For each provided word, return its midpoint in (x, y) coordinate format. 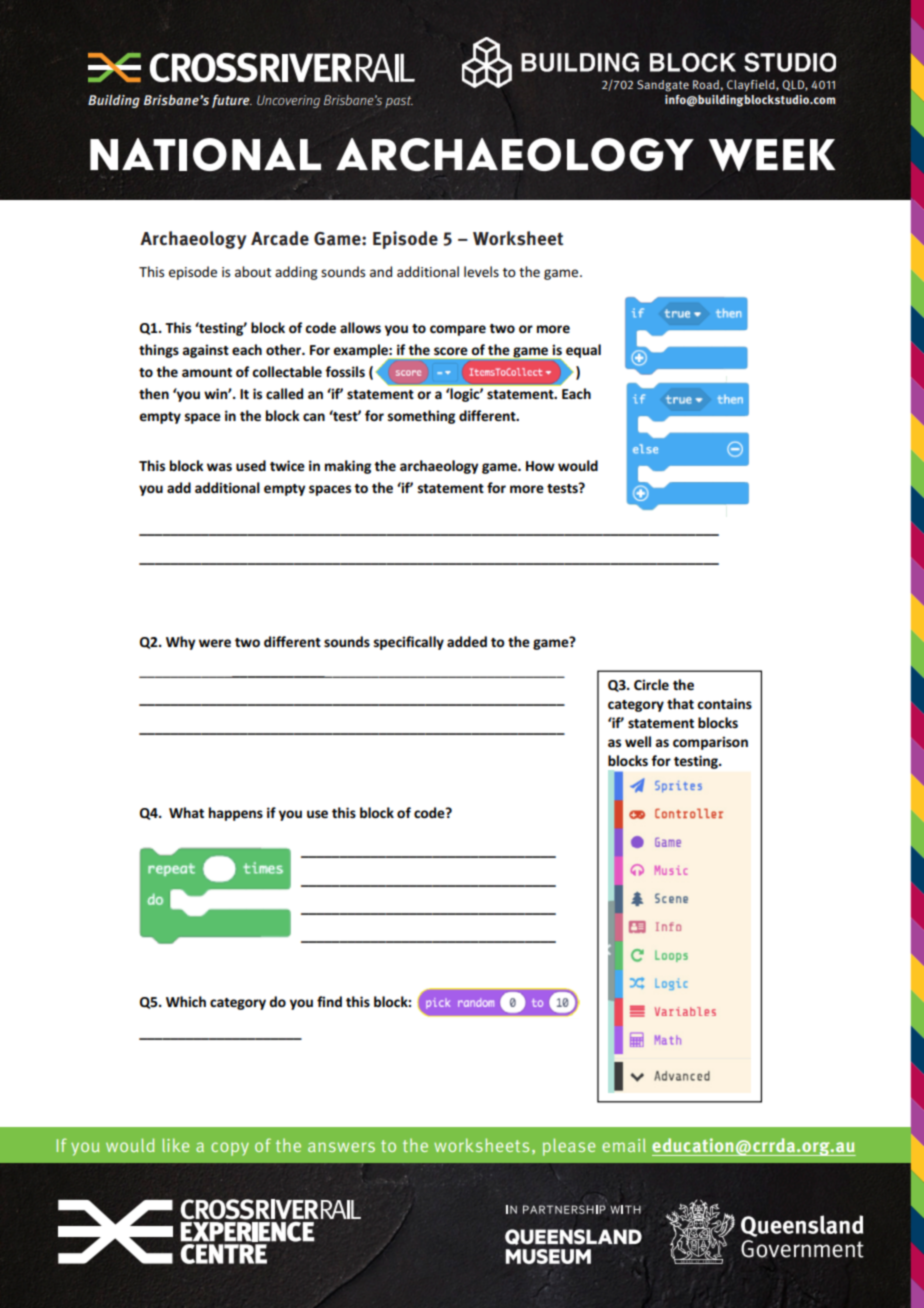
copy (230, 1149)
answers (341, 1147)
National (205, 154)
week (772, 155)
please (569, 1147)
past (399, 102)
